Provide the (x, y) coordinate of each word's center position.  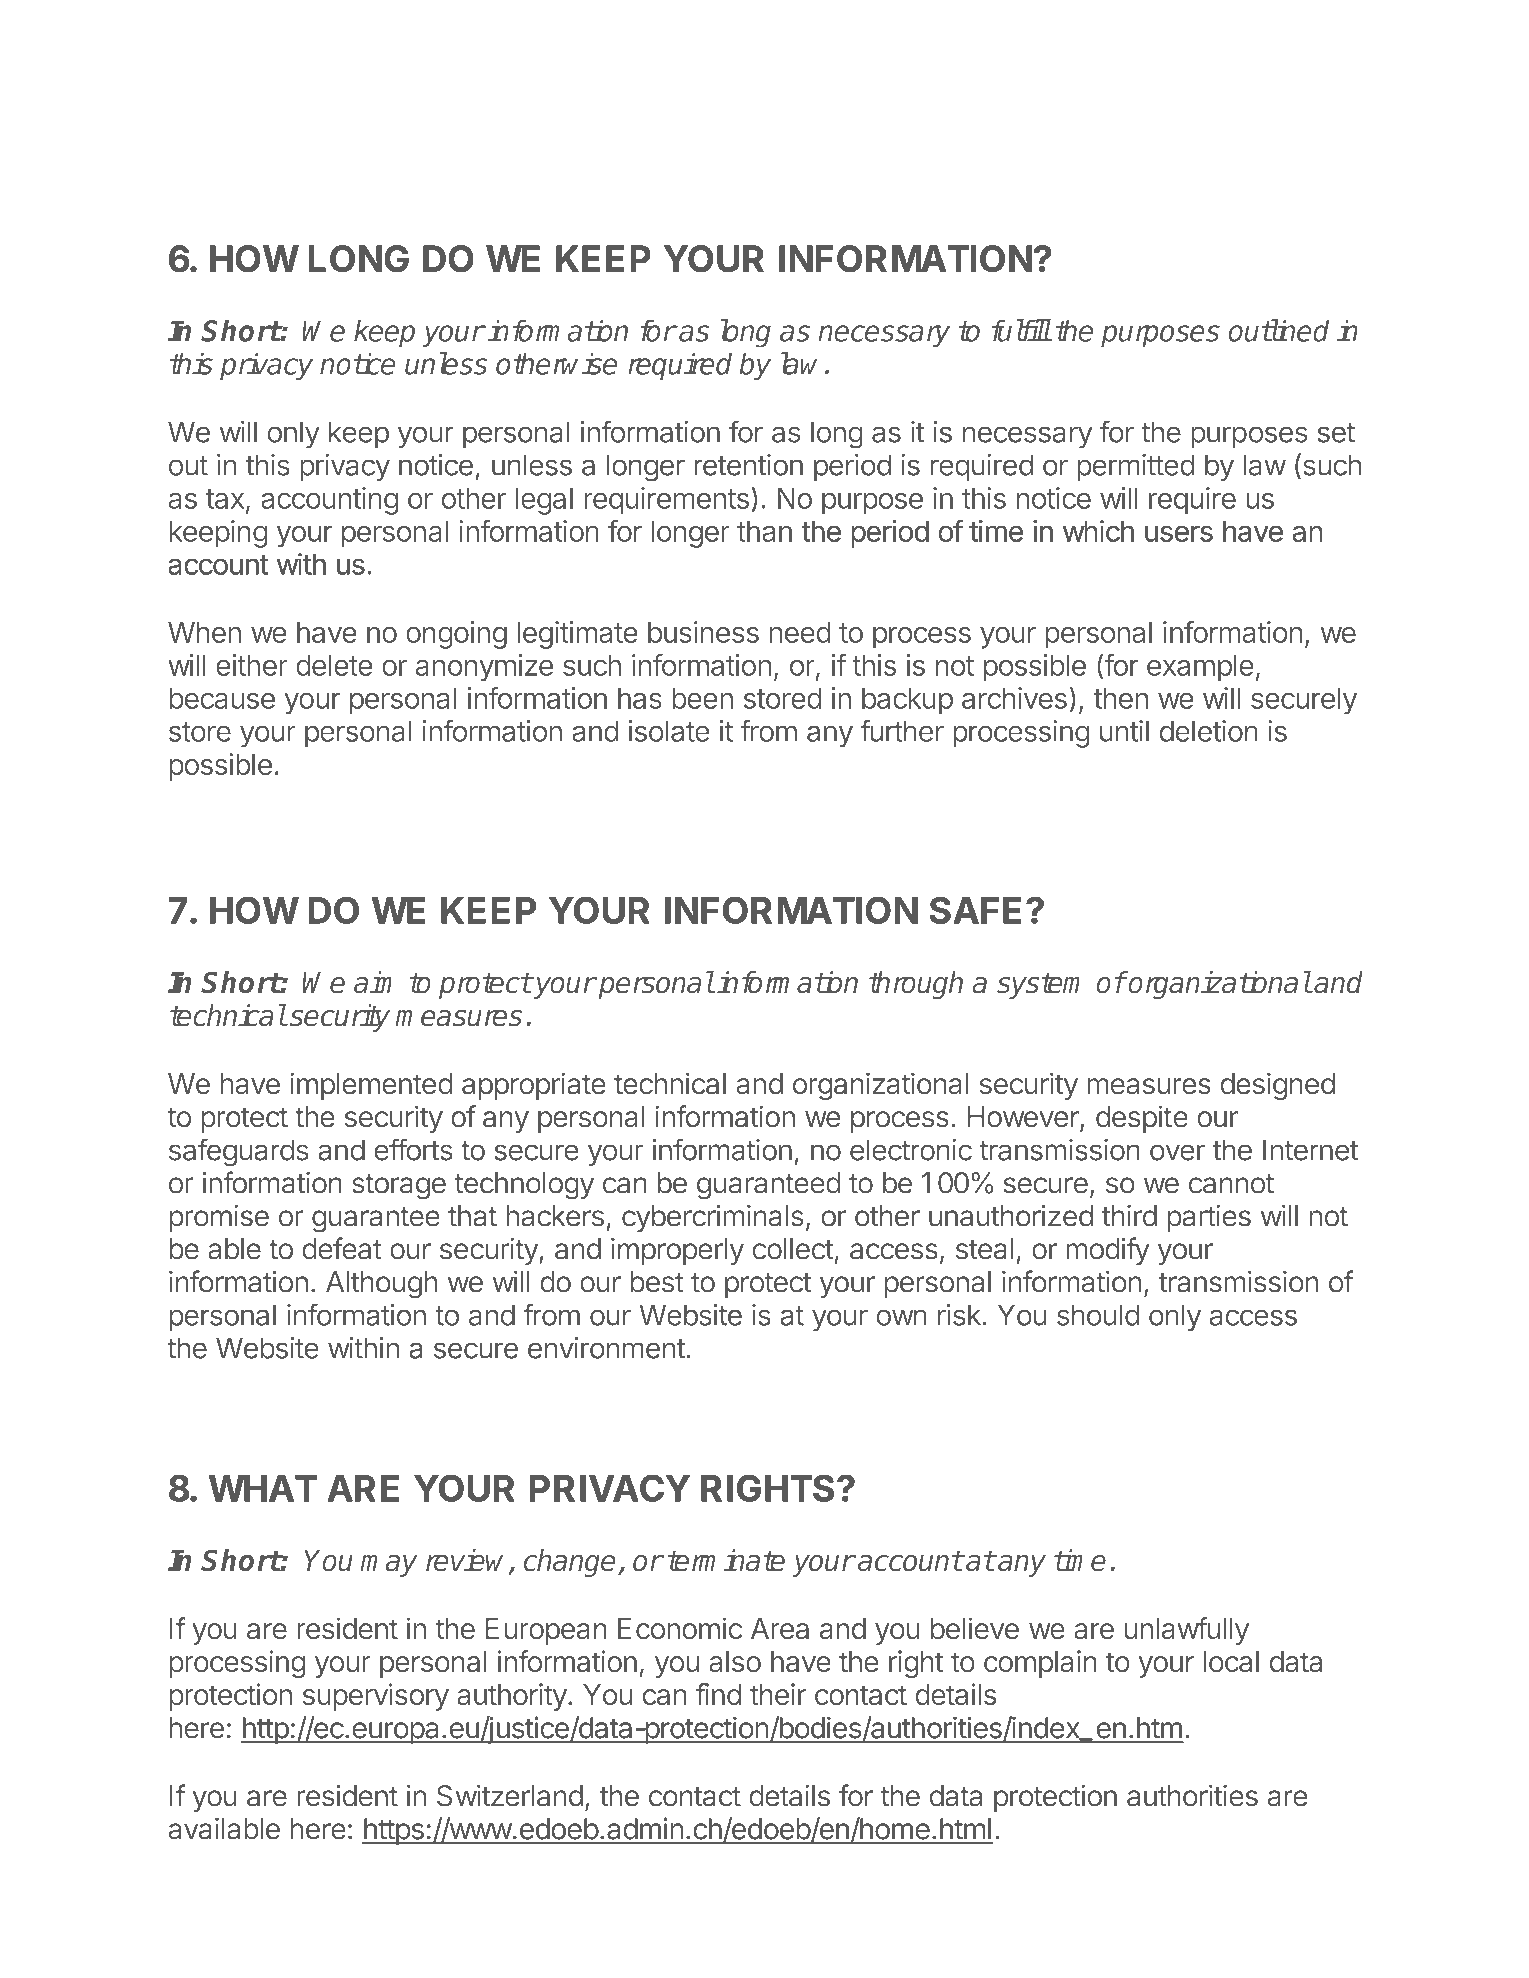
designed (1278, 1086)
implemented (371, 1086)
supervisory (376, 1697)
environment (606, 1348)
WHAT (263, 1488)
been (702, 698)
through (916, 985)
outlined (1279, 330)
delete (334, 665)
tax (225, 499)
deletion (1209, 731)
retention (748, 465)
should (1098, 1315)
